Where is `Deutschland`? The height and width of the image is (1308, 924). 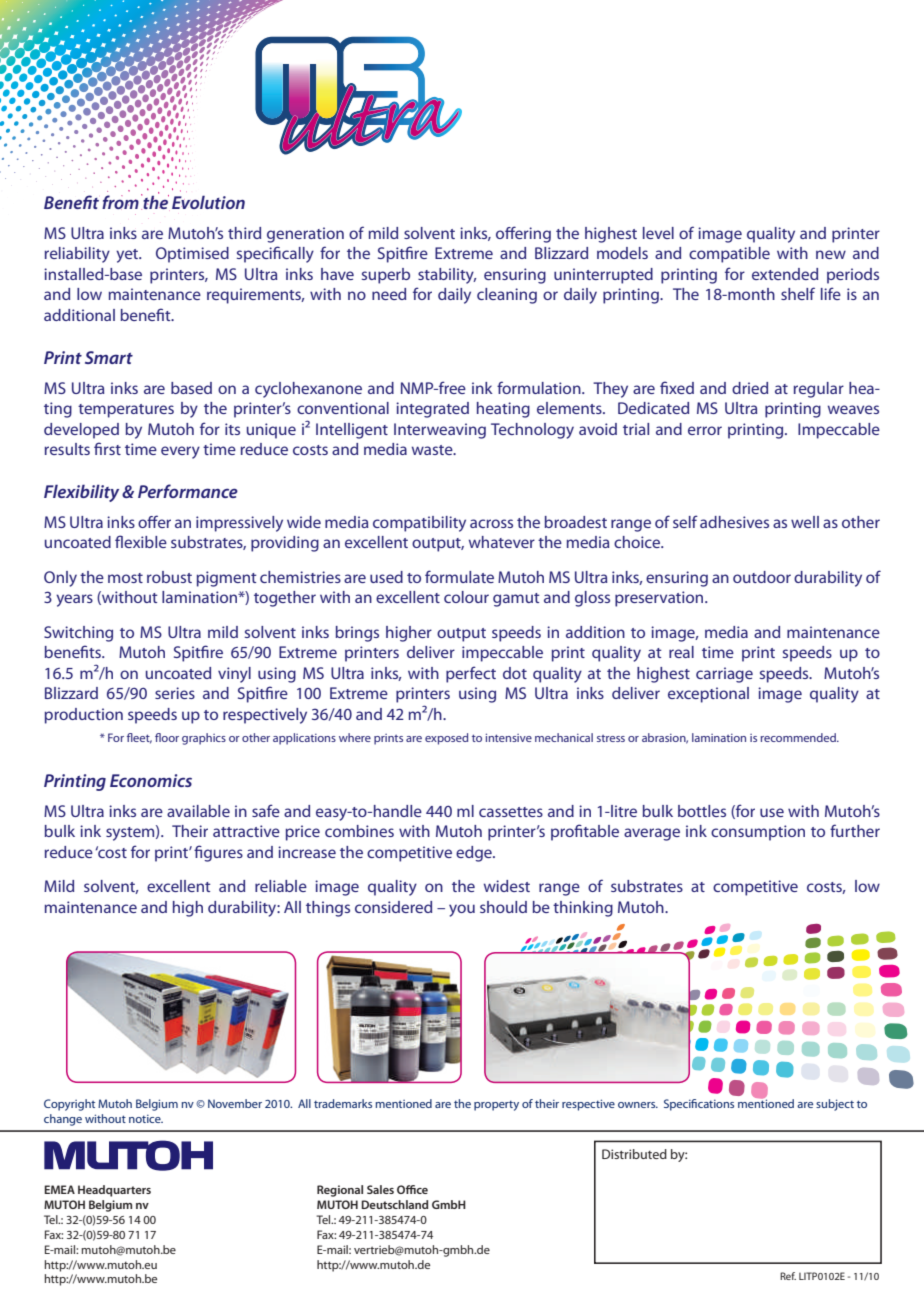 Deutschland is located at coordinates (394, 1204).
